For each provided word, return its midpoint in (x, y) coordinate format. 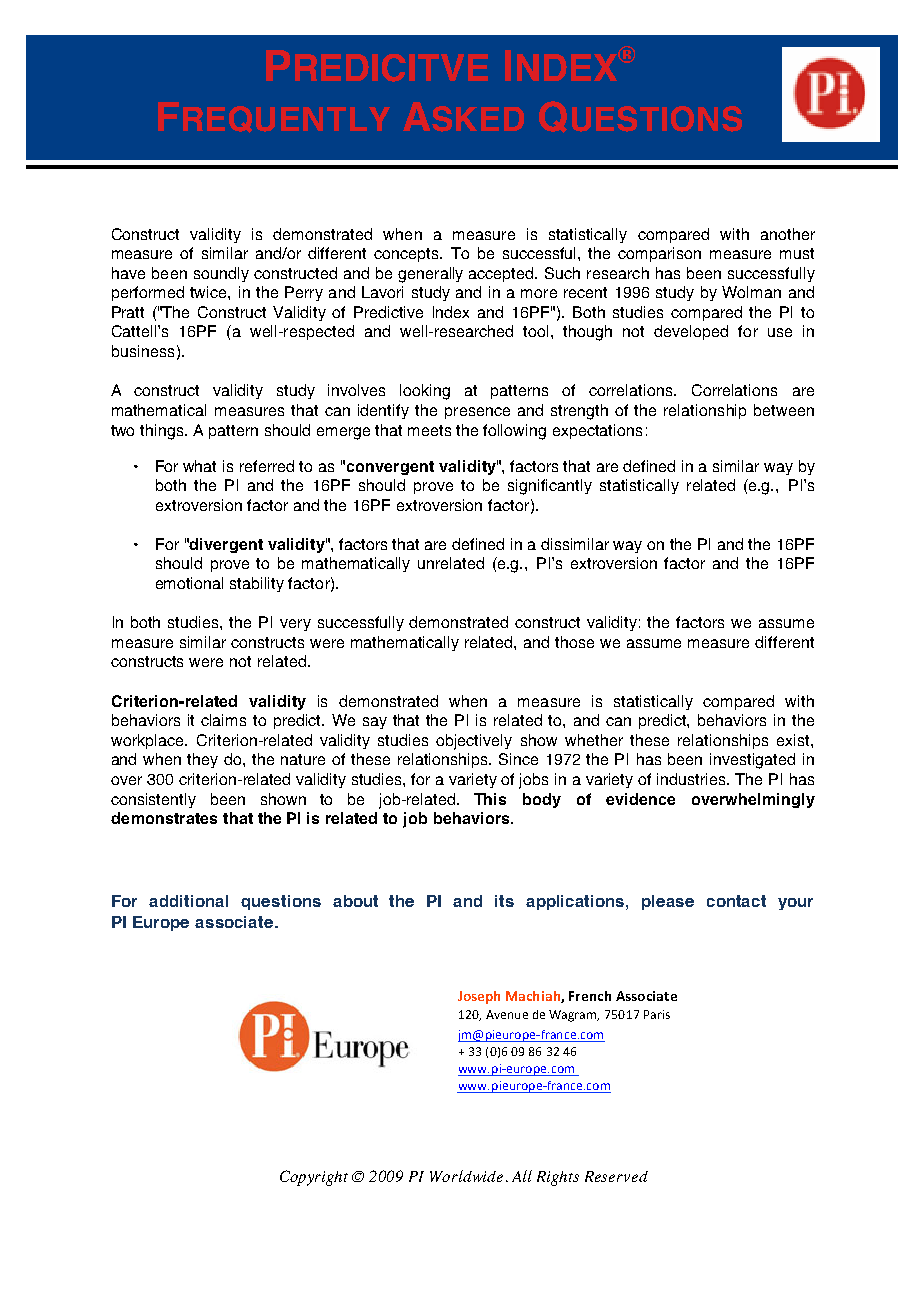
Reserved (616, 1176)
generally (430, 275)
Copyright (314, 1178)
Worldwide (466, 1176)
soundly (221, 274)
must (797, 253)
